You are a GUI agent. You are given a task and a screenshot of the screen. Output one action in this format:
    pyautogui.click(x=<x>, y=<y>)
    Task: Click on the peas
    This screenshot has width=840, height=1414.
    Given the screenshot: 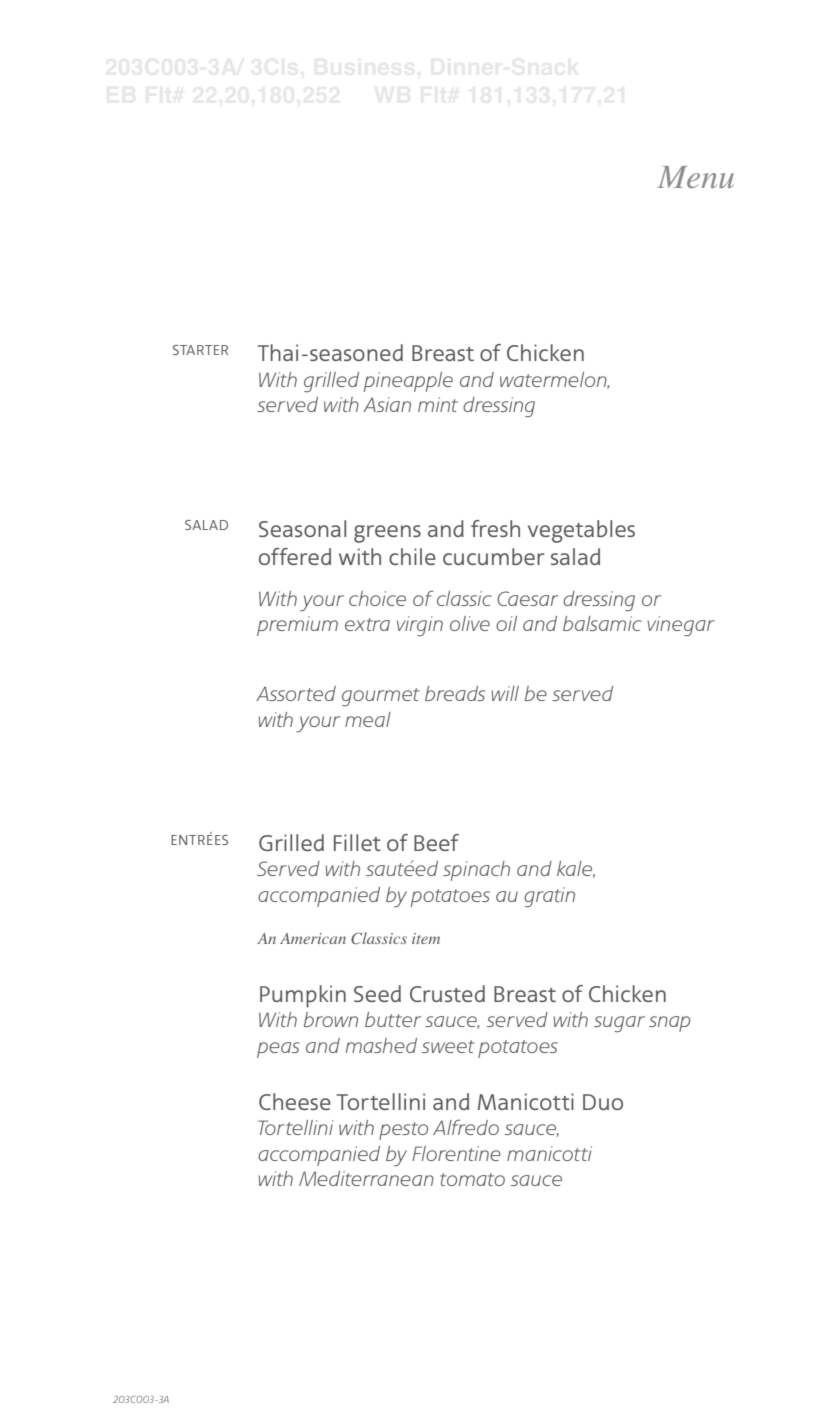 What is the action you would take?
    pyautogui.click(x=278, y=1050)
